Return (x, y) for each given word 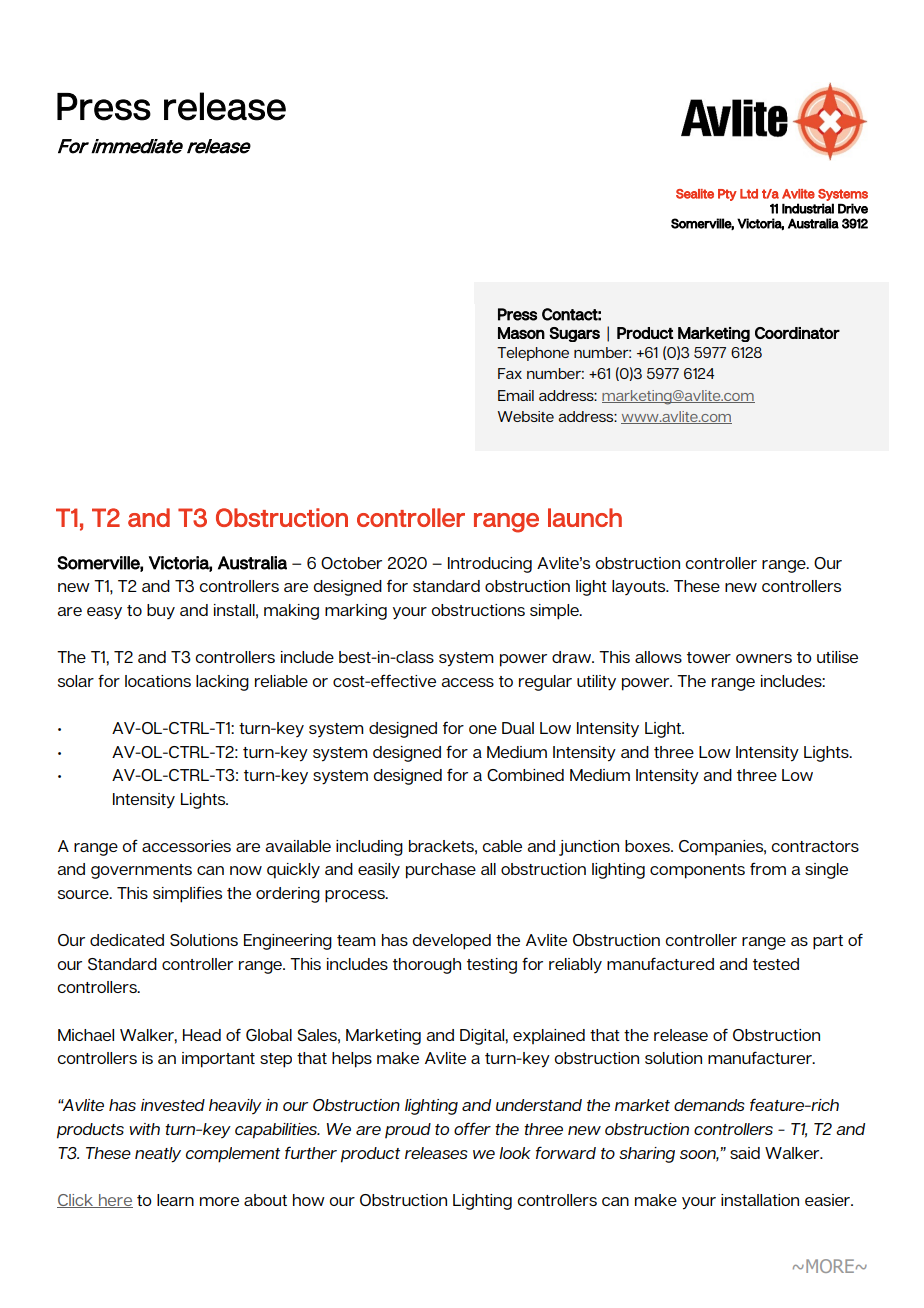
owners (764, 658)
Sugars (574, 334)
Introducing (490, 565)
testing (492, 966)
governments (141, 871)
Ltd (749, 194)
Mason (521, 333)
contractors (815, 846)
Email (516, 395)
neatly (158, 1155)
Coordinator (797, 333)
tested (776, 964)
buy (161, 611)
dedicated (127, 940)
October (351, 563)
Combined (525, 775)
